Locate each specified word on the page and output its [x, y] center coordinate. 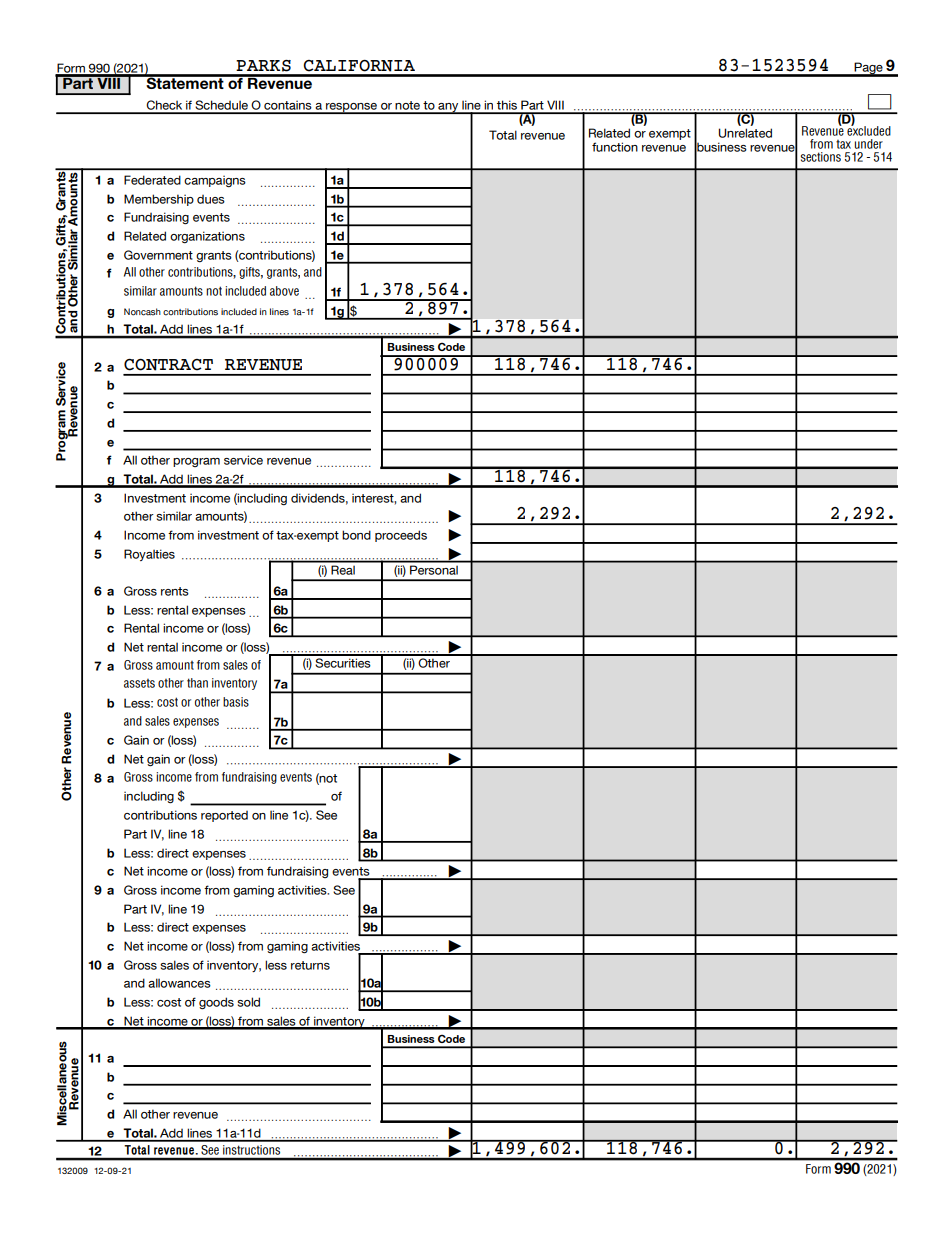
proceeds [401, 536]
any [448, 108]
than [197, 683]
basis [236, 702]
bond [356, 535]
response [352, 108]
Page [869, 69]
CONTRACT [168, 365]
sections [821, 157]
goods [216, 1003]
